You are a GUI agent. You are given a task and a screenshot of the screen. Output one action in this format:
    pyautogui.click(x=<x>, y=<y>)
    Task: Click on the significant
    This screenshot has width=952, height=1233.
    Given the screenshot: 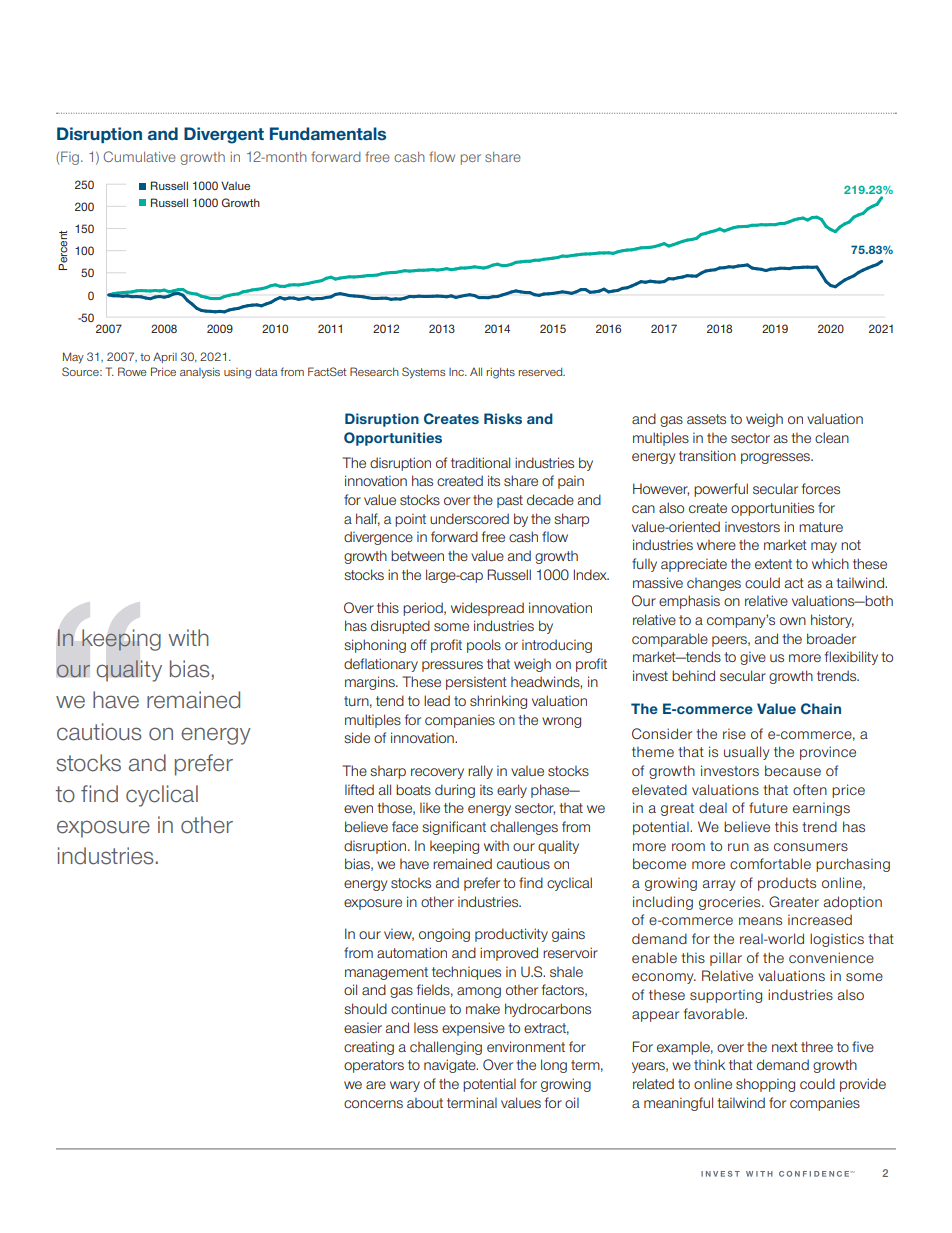 What is the action you would take?
    pyautogui.click(x=454, y=828)
